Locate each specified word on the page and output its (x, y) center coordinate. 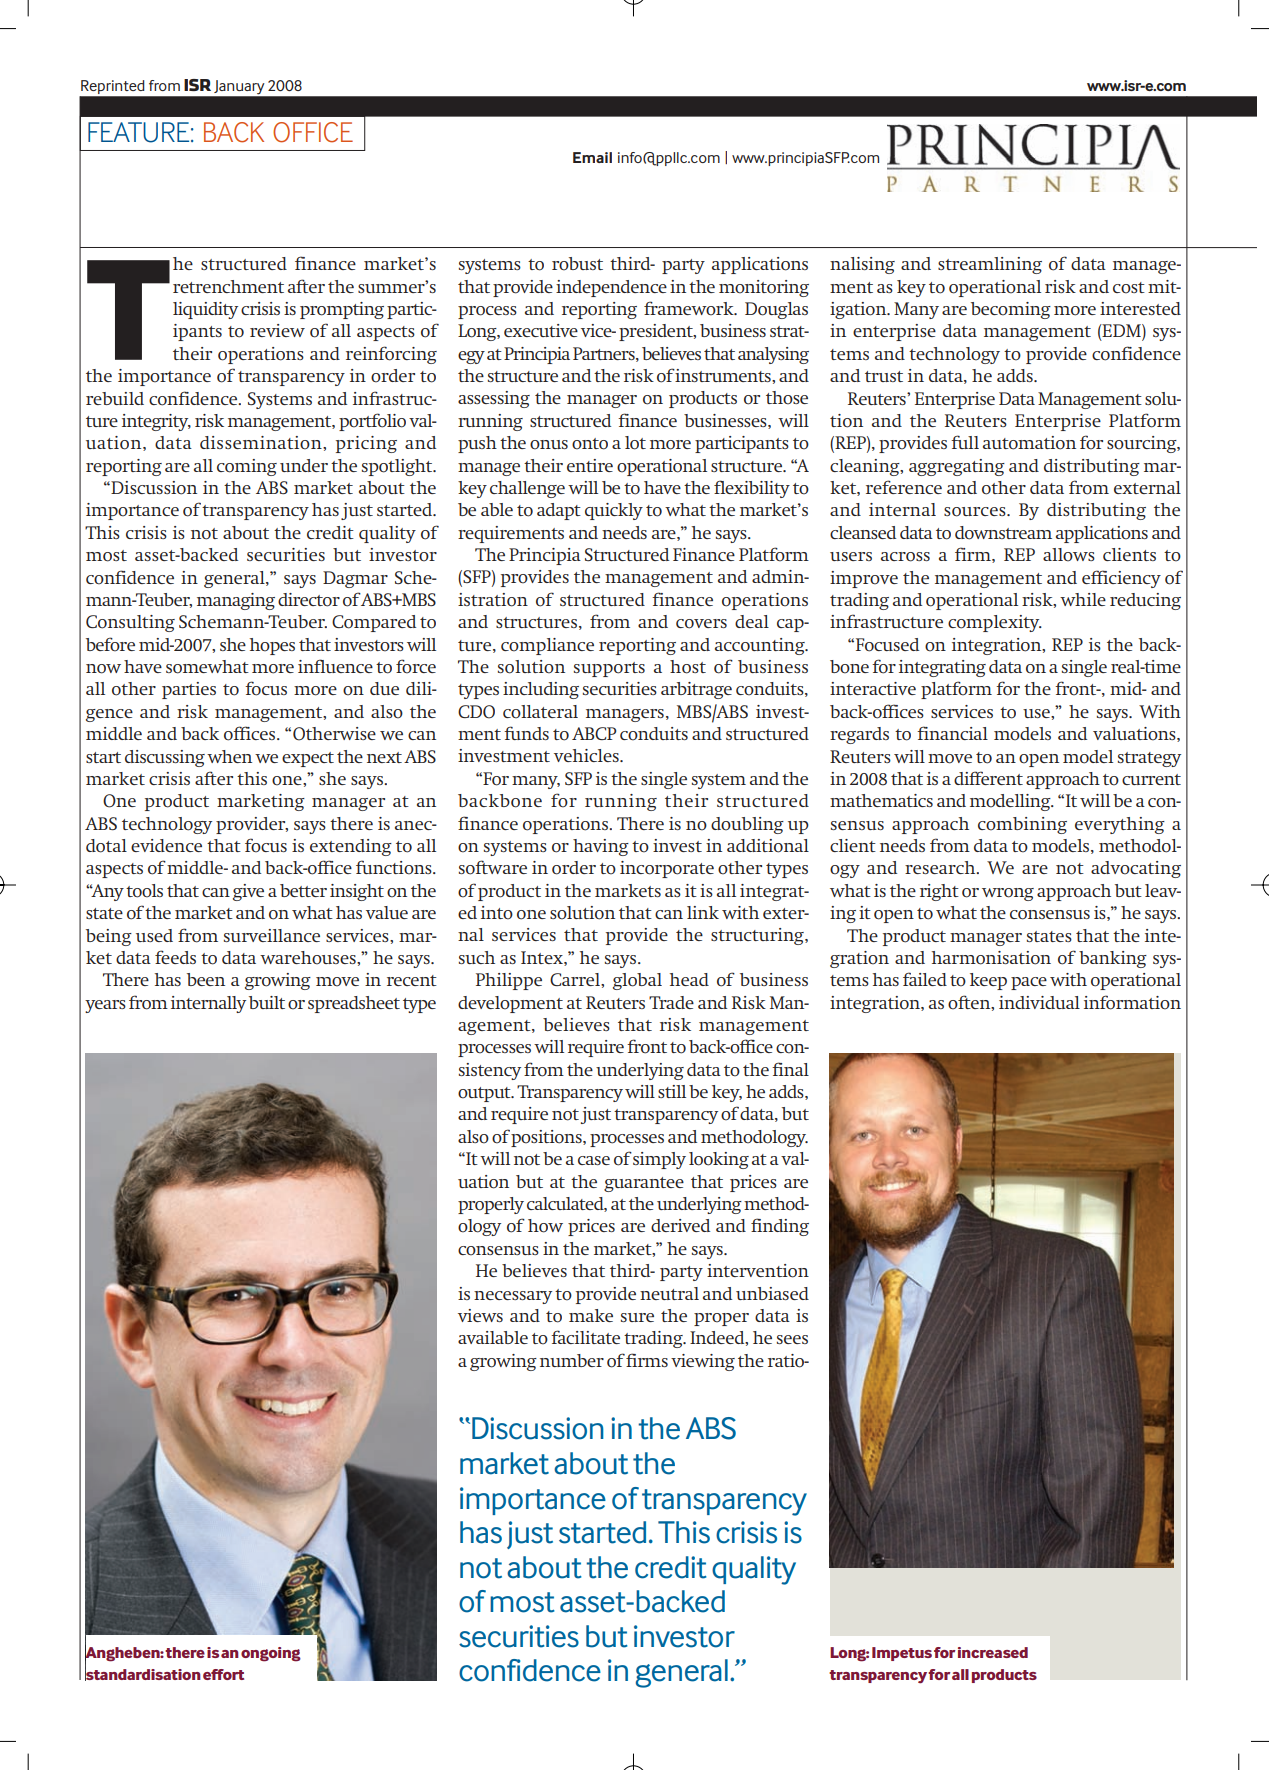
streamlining (990, 265)
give (248, 892)
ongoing (271, 1654)
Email (592, 157)
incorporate (667, 869)
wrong (1008, 894)
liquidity (205, 310)
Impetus (902, 1654)
